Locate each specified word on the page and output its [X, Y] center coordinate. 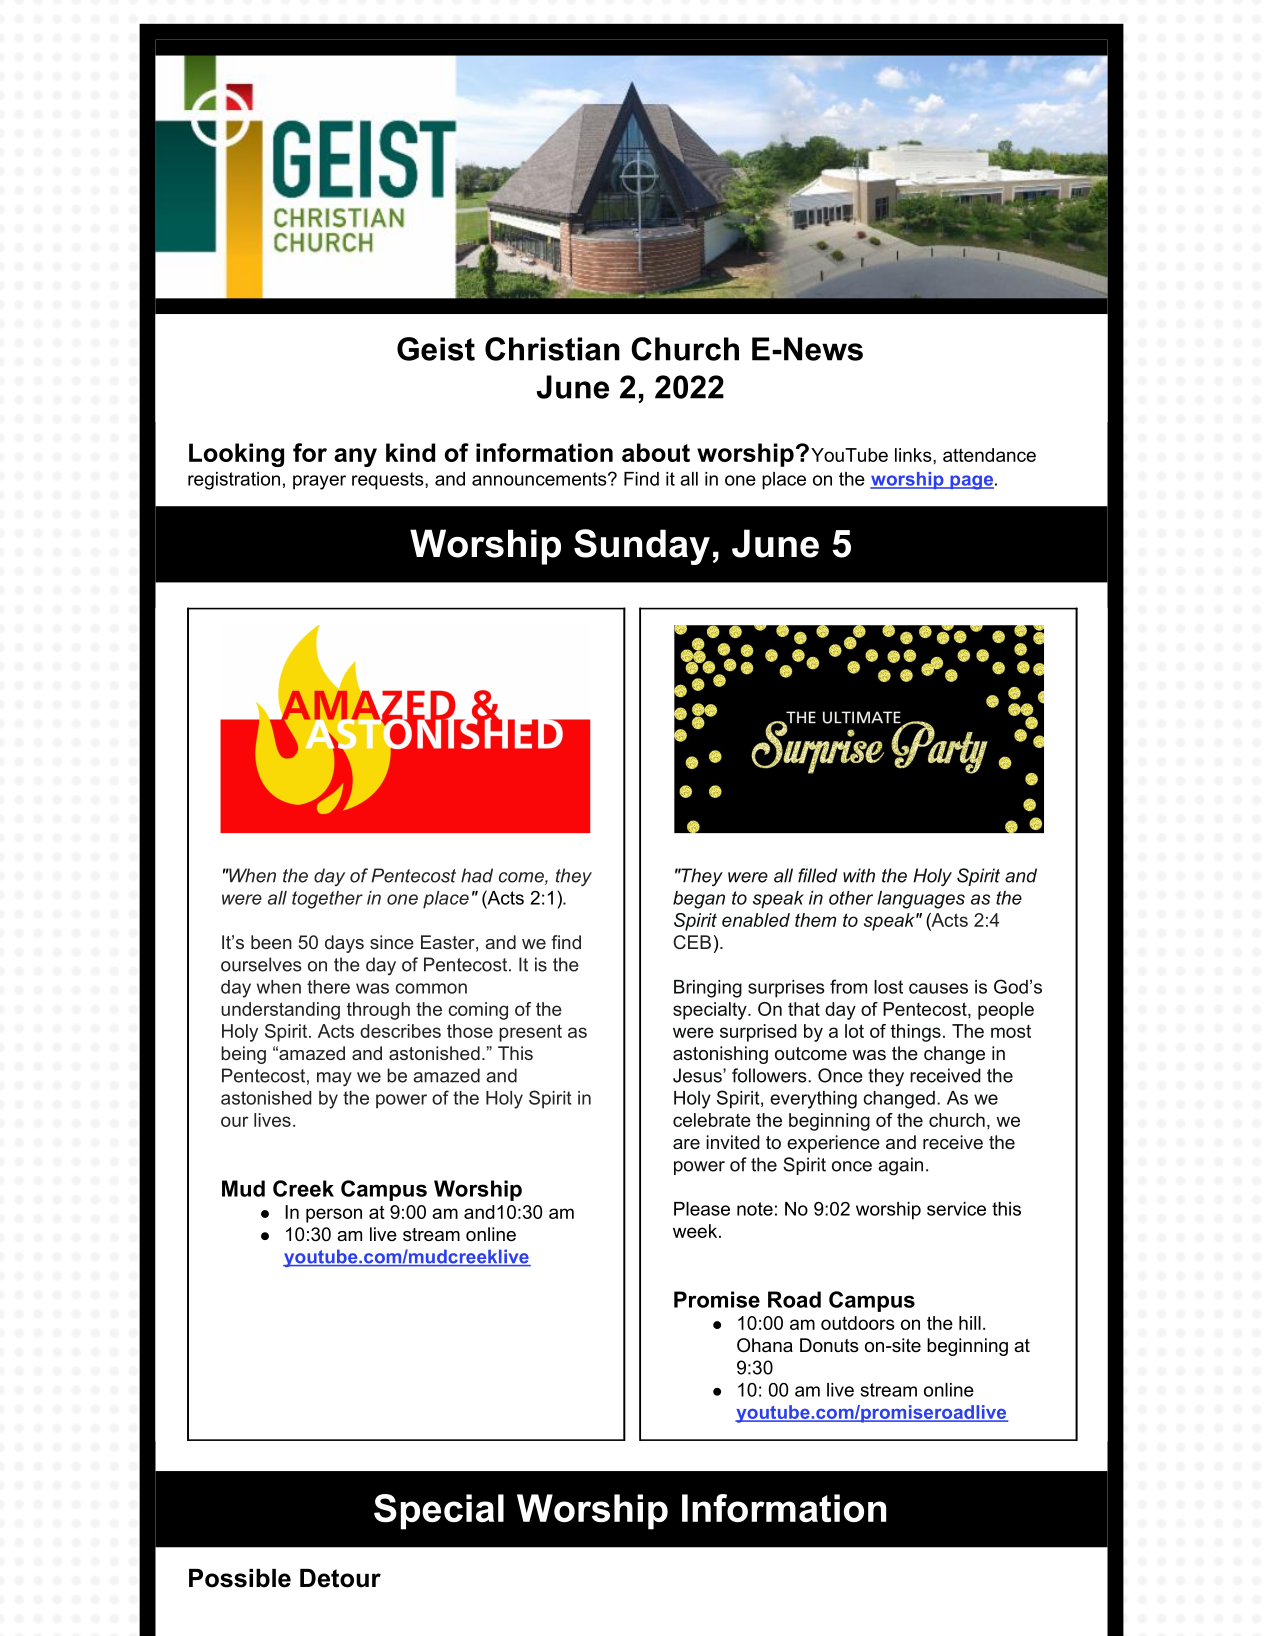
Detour [340, 1578]
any [355, 457]
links [914, 455]
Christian [552, 349]
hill [970, 1323]
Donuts [829, 1345]
